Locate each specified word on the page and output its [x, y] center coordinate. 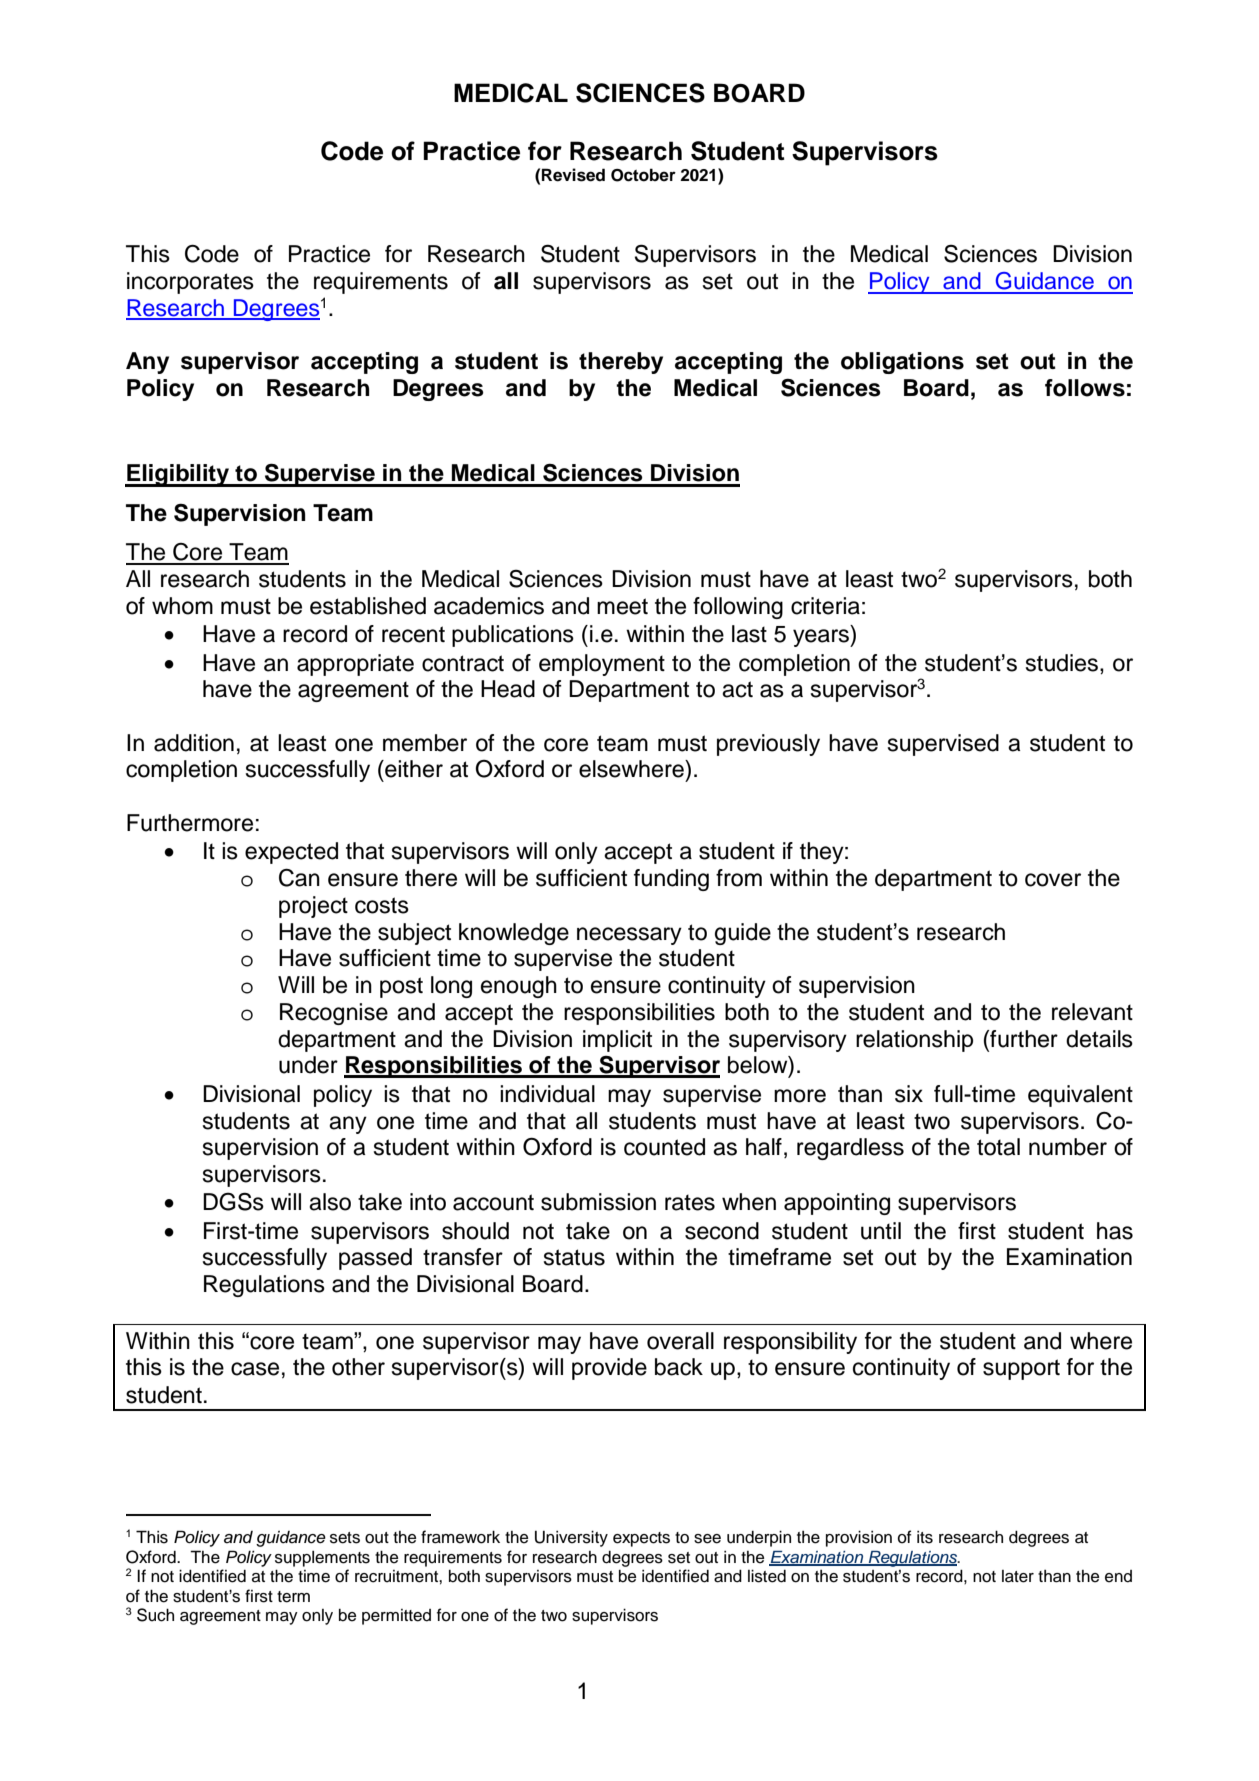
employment [602, 665]
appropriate [355, 665]
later [1018, 1576]
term [293, 1597]
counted [664, 1147]
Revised [573, 175]
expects [641, 1539]
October [643, 175]
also [330, 1202]
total [998, 1147]
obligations [902, 363]
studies [1062, 663]
